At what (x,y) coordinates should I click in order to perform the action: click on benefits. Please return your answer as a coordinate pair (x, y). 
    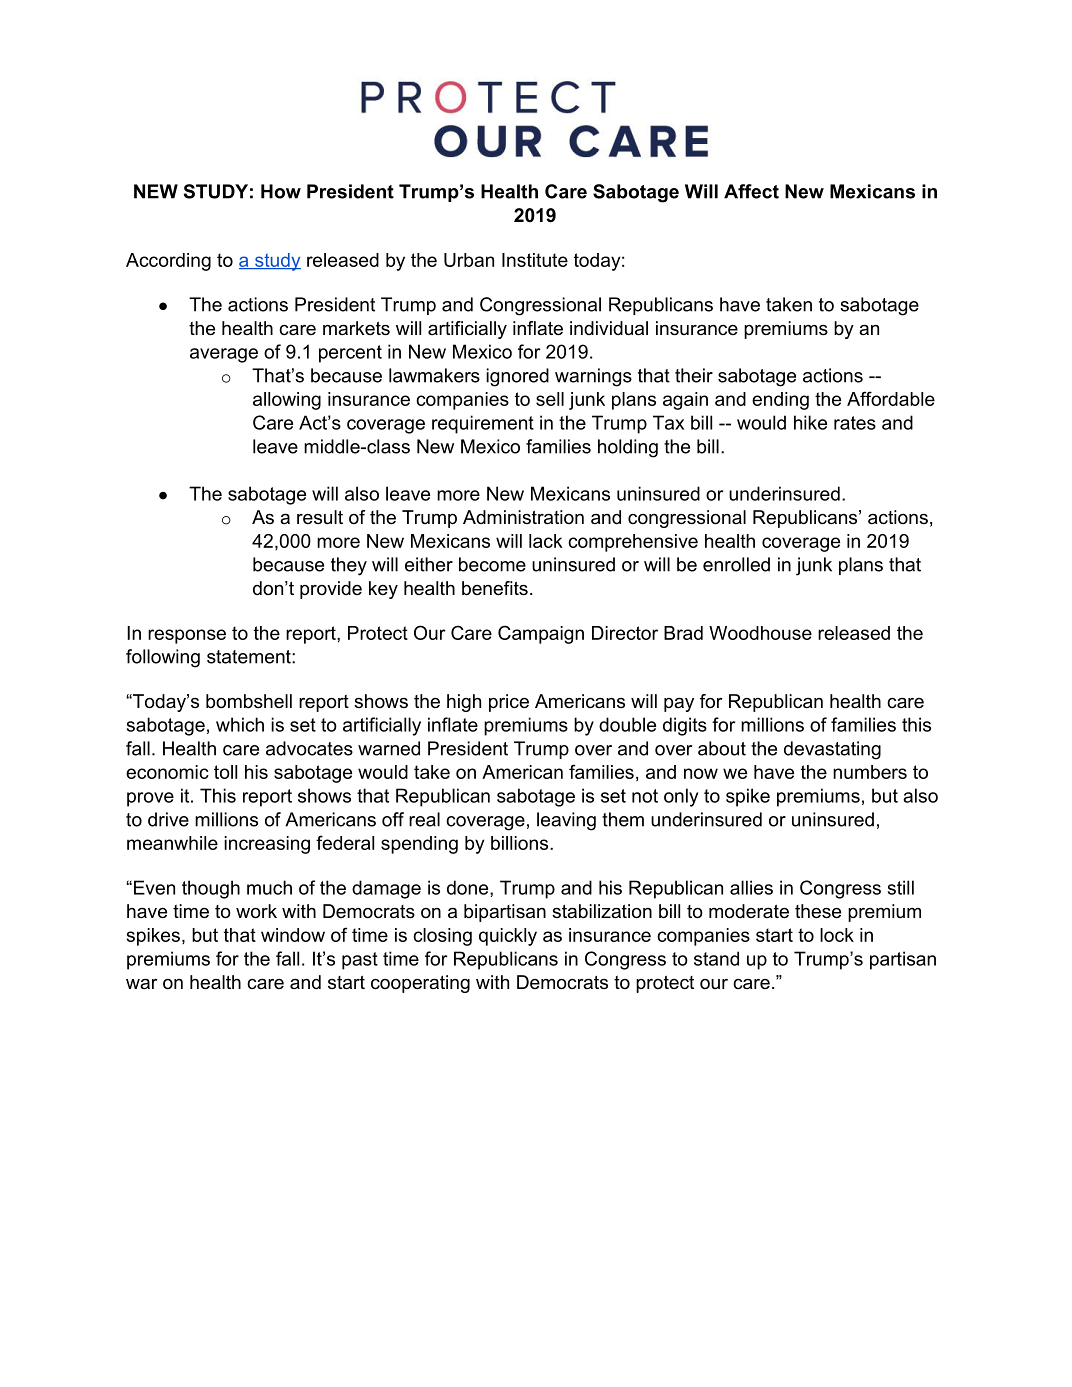
    Looking at the image, I should click on (495, 588).
